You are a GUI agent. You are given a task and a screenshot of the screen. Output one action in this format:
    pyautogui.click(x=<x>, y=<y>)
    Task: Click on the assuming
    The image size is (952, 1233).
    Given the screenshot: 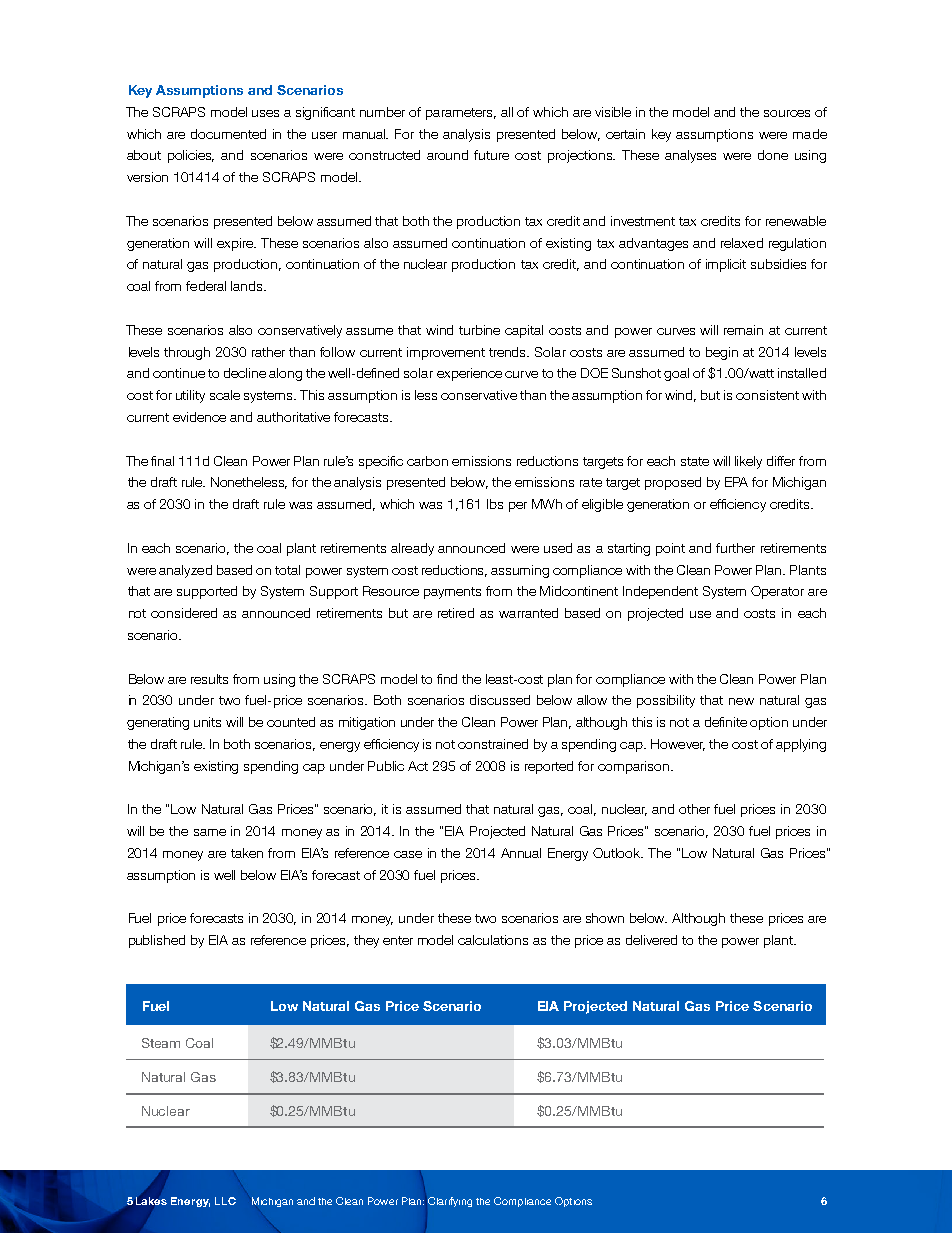 What is the action you would take?
    pyautogui.click(x=520, y=571)
